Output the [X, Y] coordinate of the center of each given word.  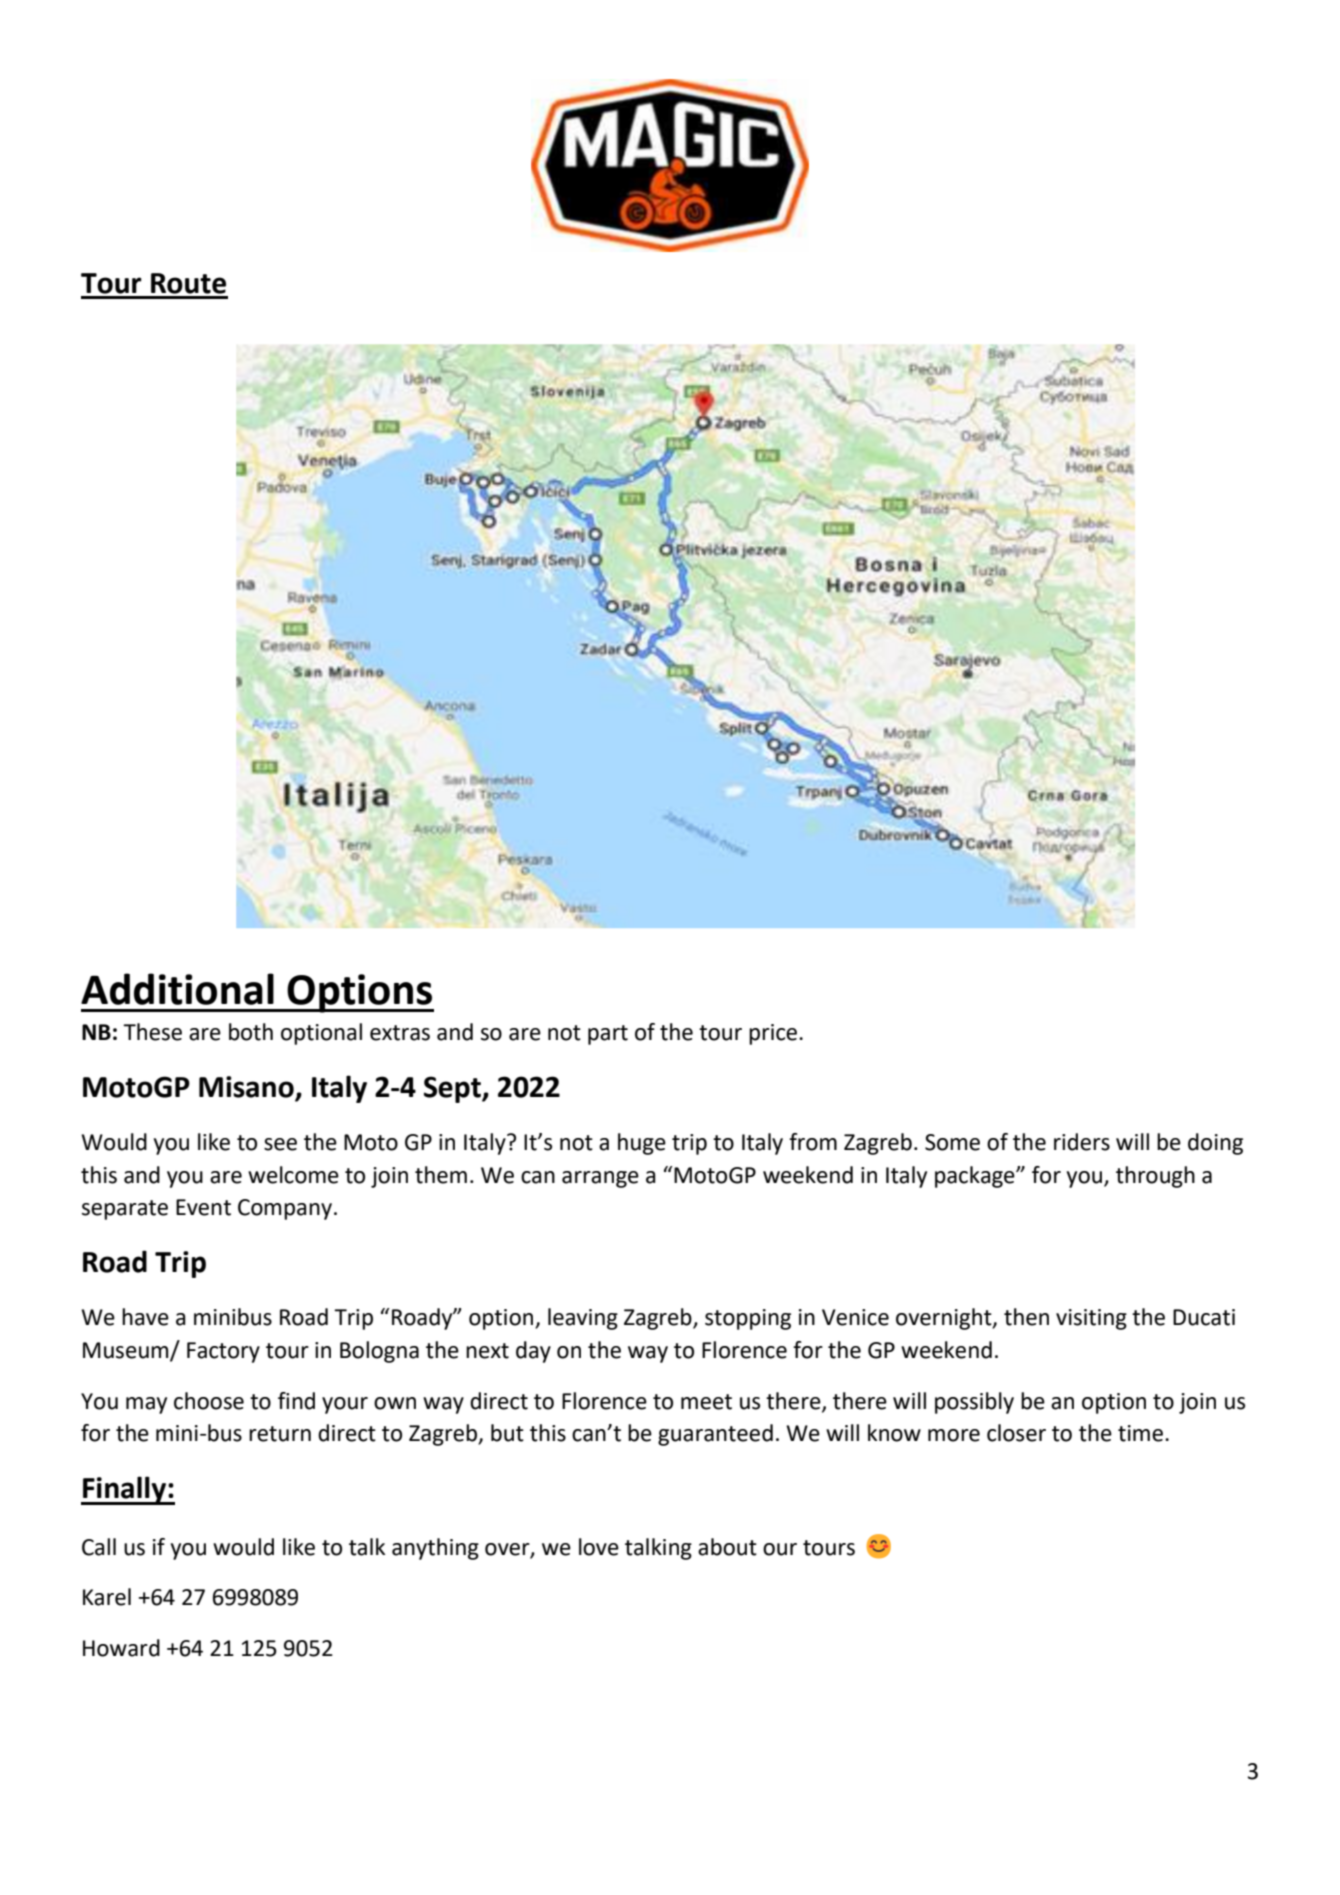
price [773, 1034]
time [1142, 1433]
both [251, 1032]
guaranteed [715, 1435]
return [280, 1434]
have [145, 1317]
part [608, 1035]
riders [1082, 1142]
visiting [1091, 1319]
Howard [121, 1648]
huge [642, 1144]
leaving [583, 1319]
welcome [293, 1175]
